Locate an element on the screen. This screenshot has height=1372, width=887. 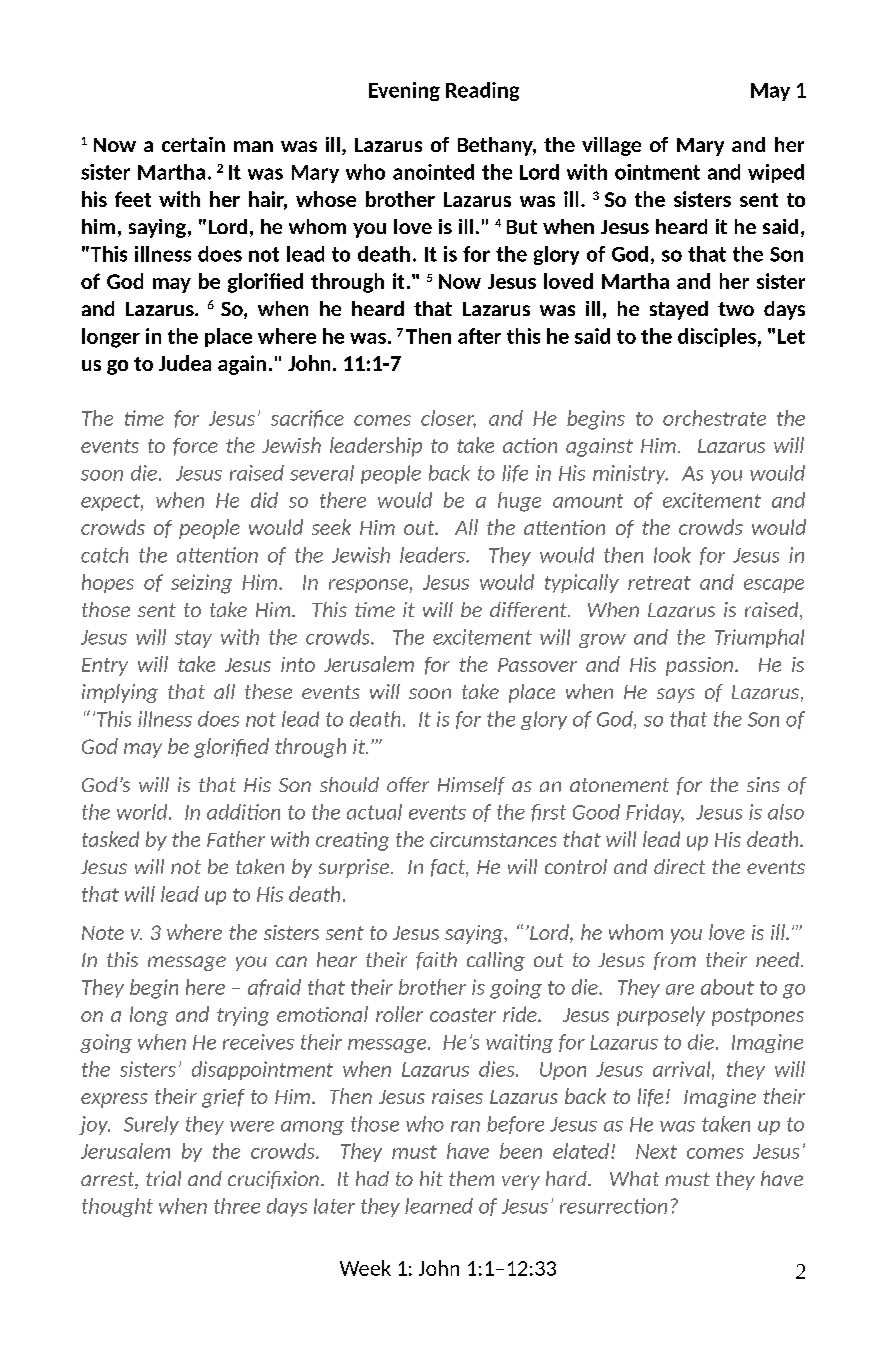
Father is located at coordinates (236, 839).
